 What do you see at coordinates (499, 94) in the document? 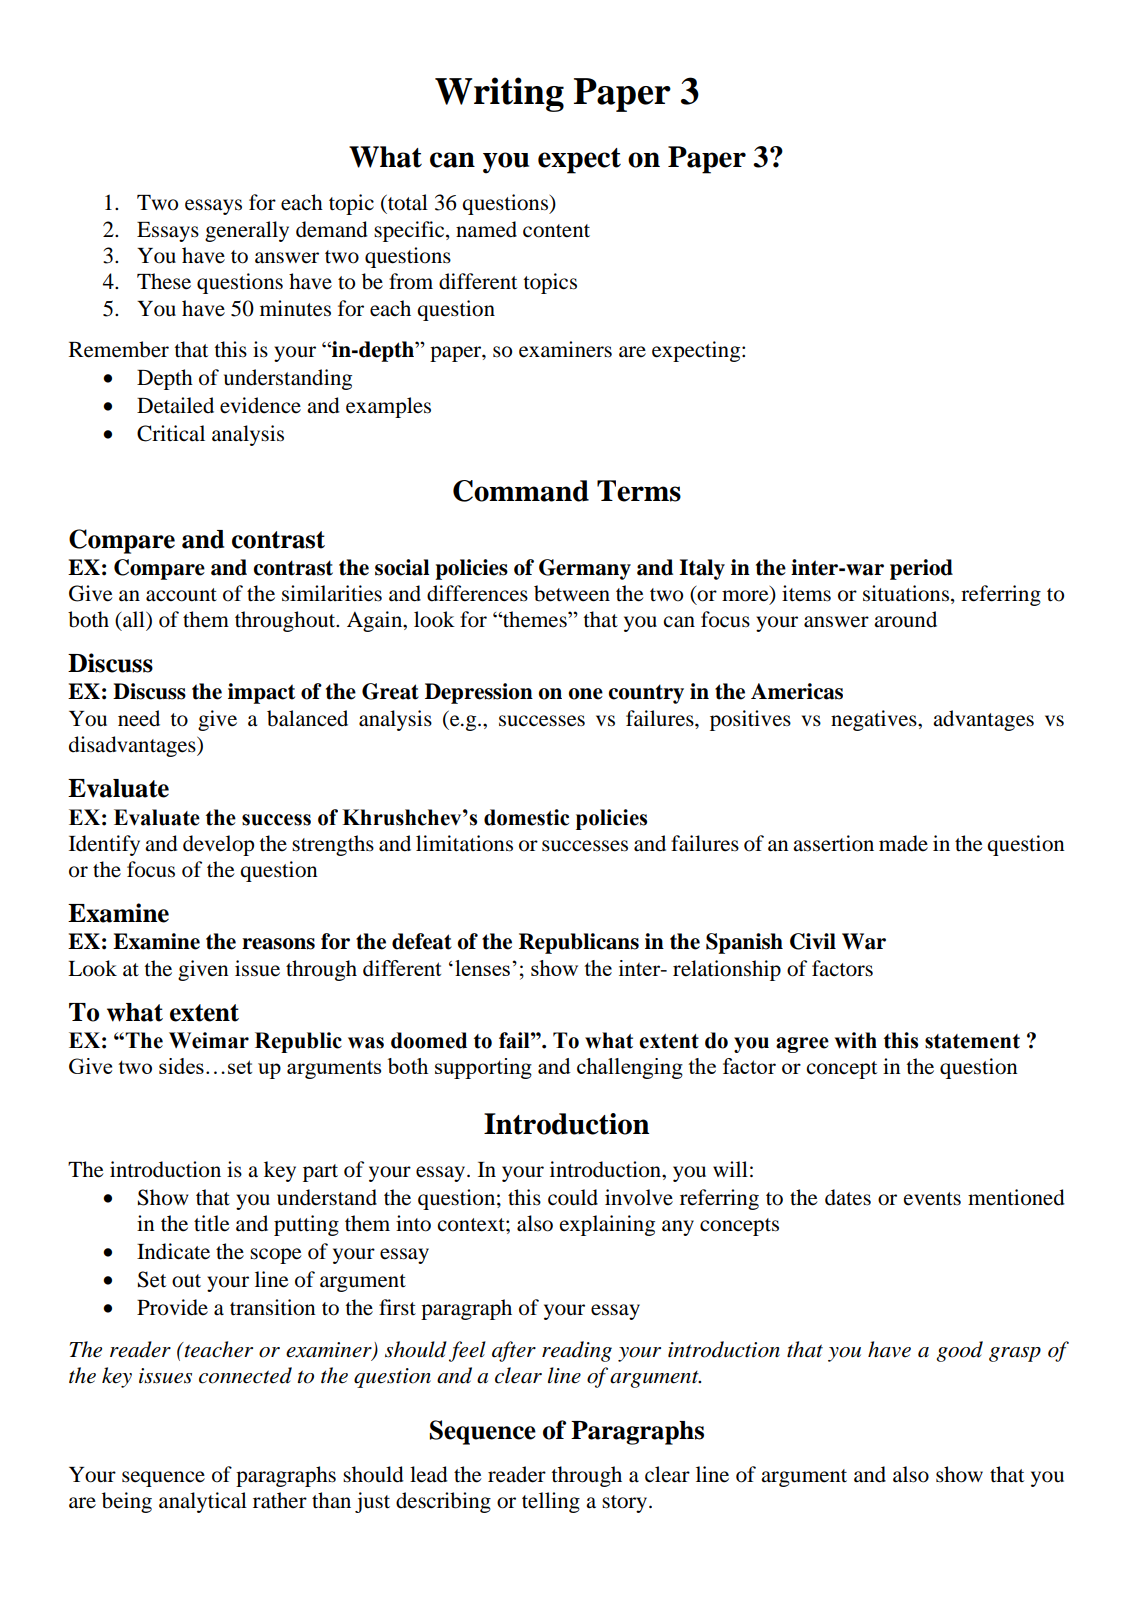
I see `Writing` at bounding box center [499, 94].
